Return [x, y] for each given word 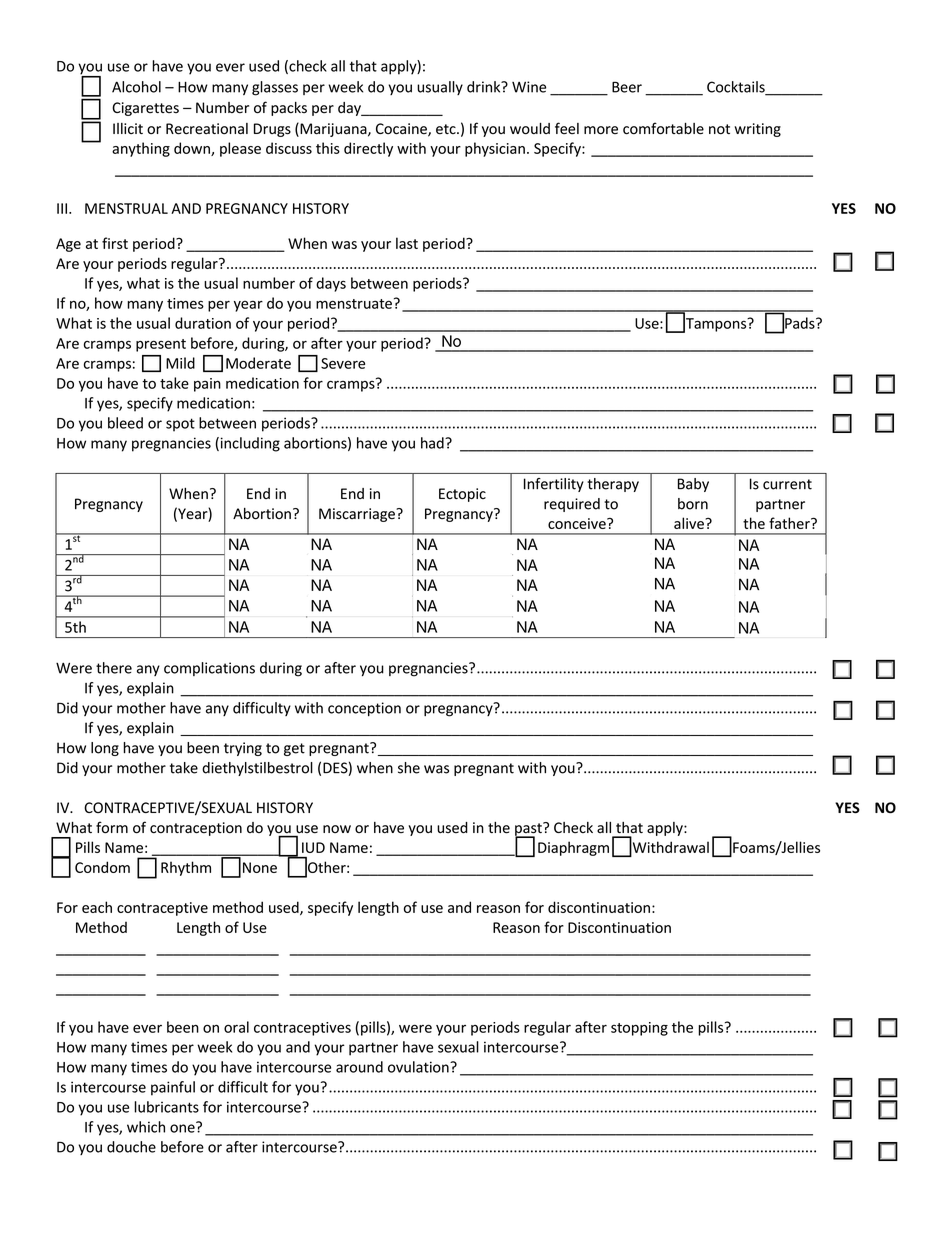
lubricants [166, 1107]
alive [690, 523]
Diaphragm [573, 848]
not [719, 129]
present [161, 345]
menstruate [354, 304]
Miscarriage [358, 515]
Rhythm [186, 868]
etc [447, 129]
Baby [693, 485]
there [114, 668]
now [337, 829]
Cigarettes [145, 109]
